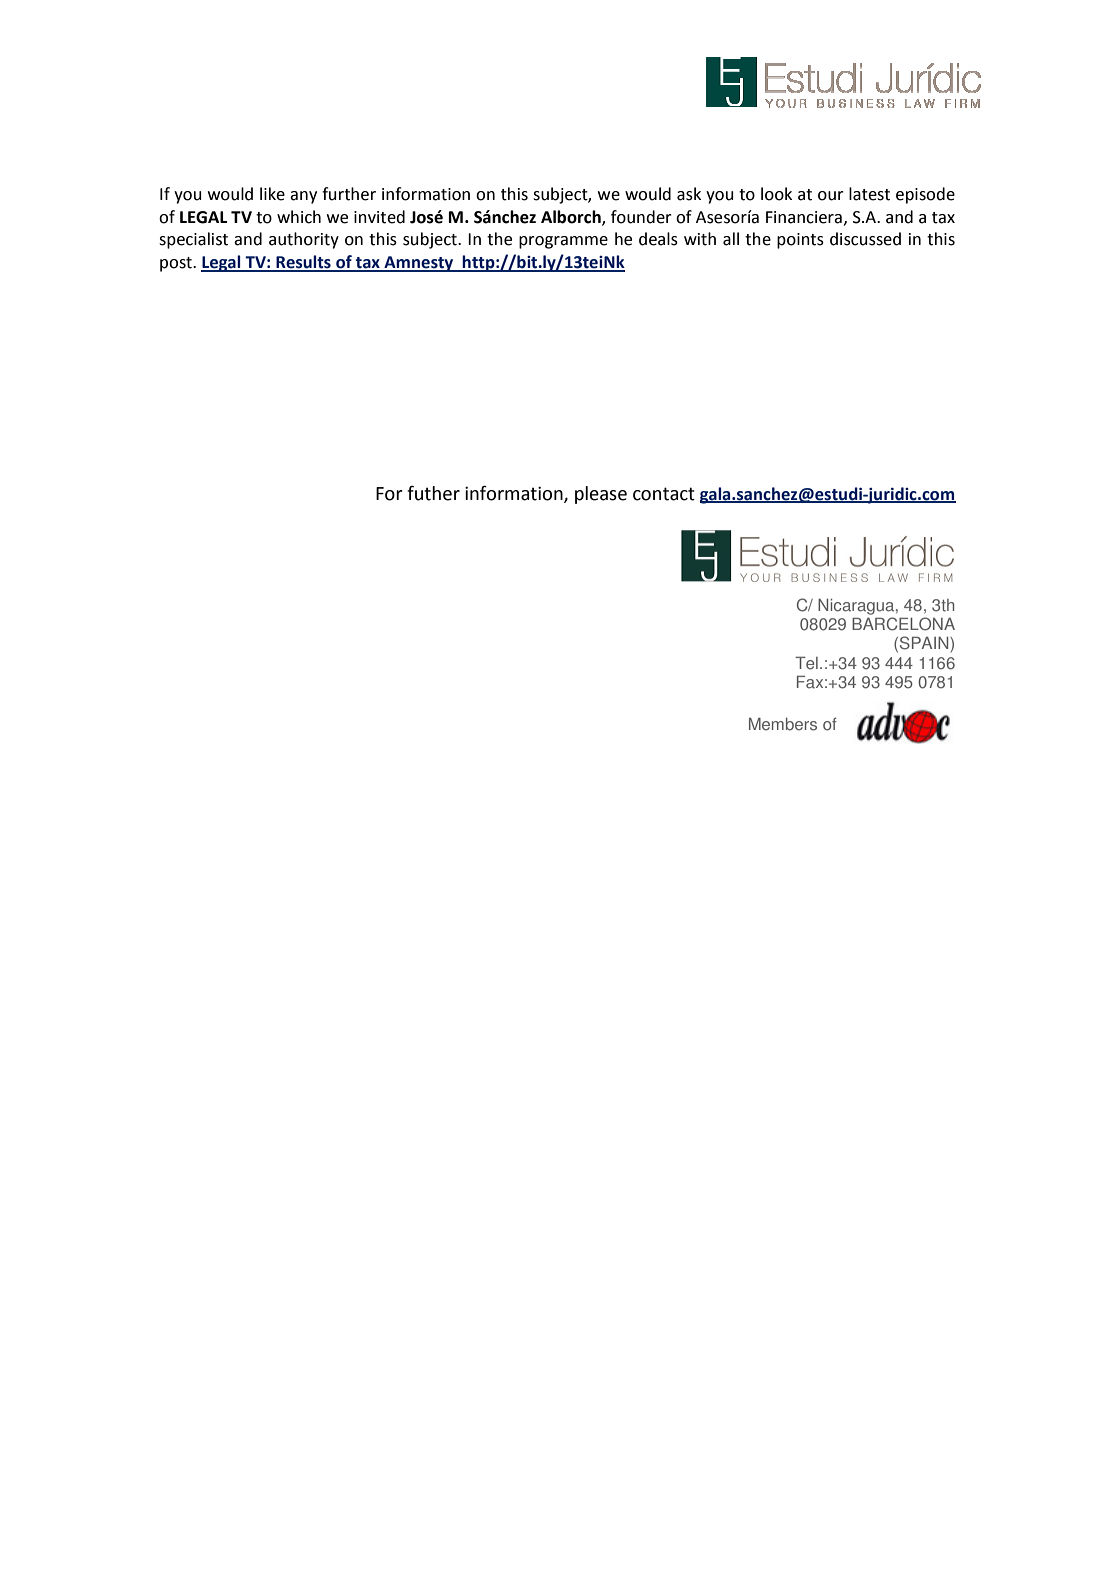 This screenshot has height=1576, width=1114. What do you see at coordinates (831, 196) in the screenshot?
I see `our` at bounding box center [831, 196].
